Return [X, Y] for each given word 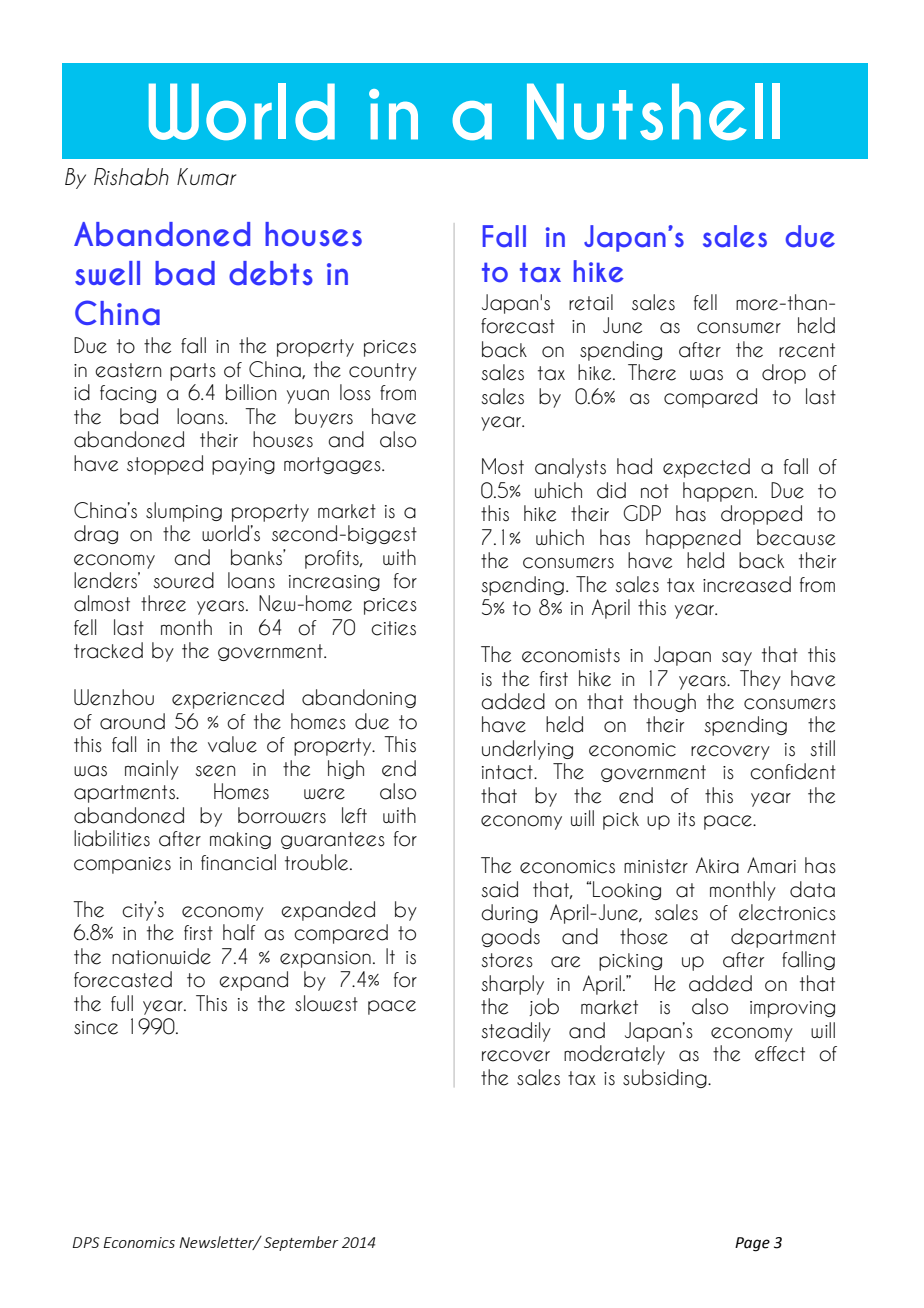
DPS [86, 1242]
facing [128, 394]
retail [591, 302]
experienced [228, 699]
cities [393, 628]
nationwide [161, 956]
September [301, 1243]
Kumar [207, 177]
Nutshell [653, 111]
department [783, 938]
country [383, 372]
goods [510, 937]
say [737, 658]
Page [752, 1244]
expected [706, 468]
